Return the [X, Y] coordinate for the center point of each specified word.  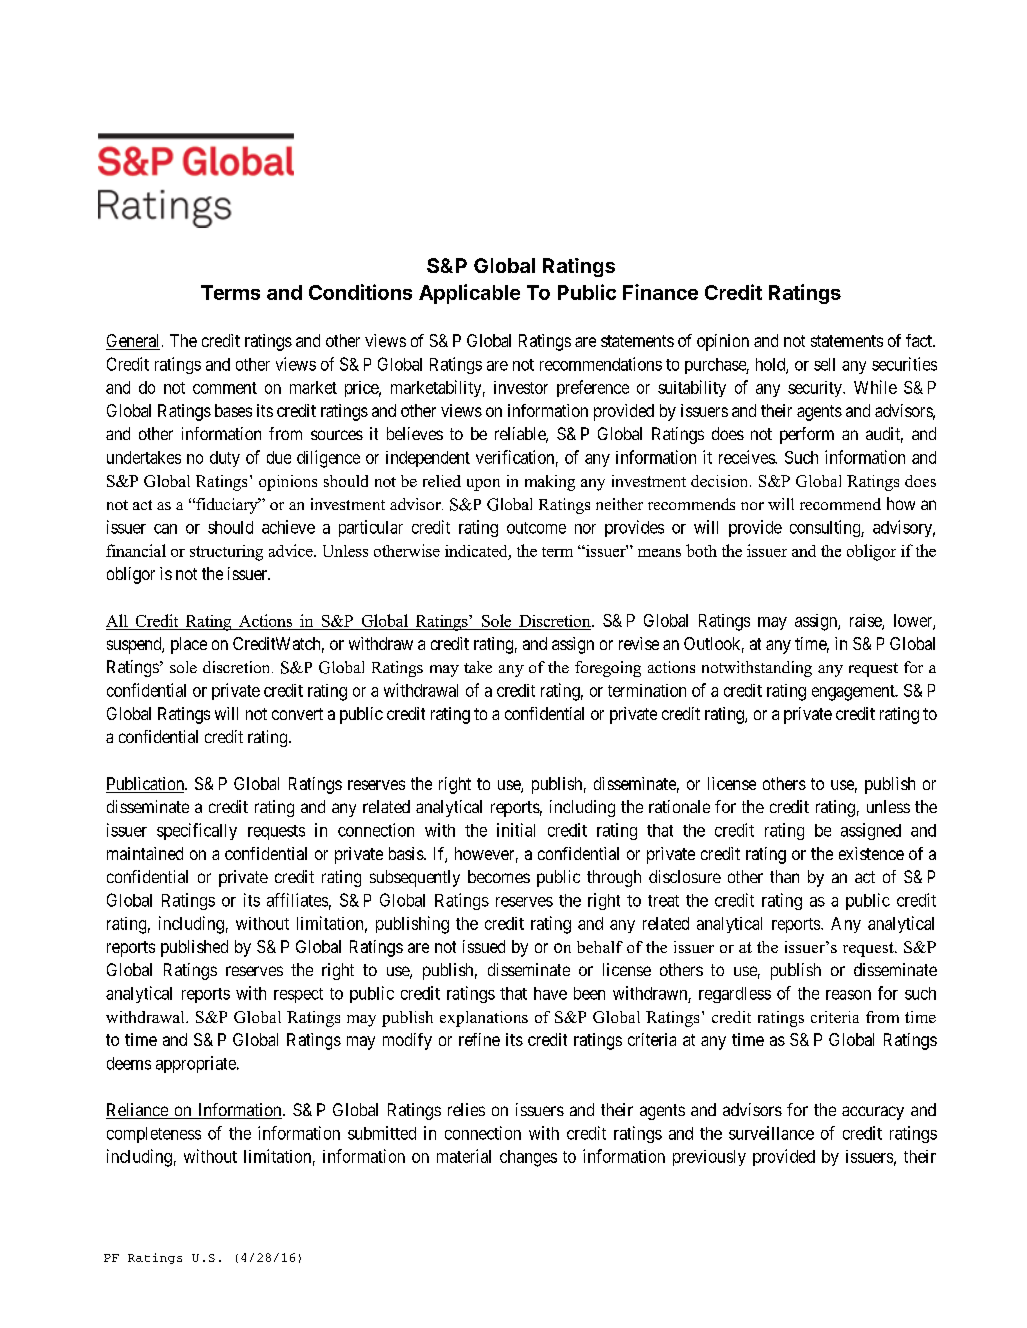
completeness [154, 1135]
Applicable [469, 294]
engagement [854, 693]
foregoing [608, 669]
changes [528, 1158]
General [134, 342]
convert [297, 714]
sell [824, 364]
